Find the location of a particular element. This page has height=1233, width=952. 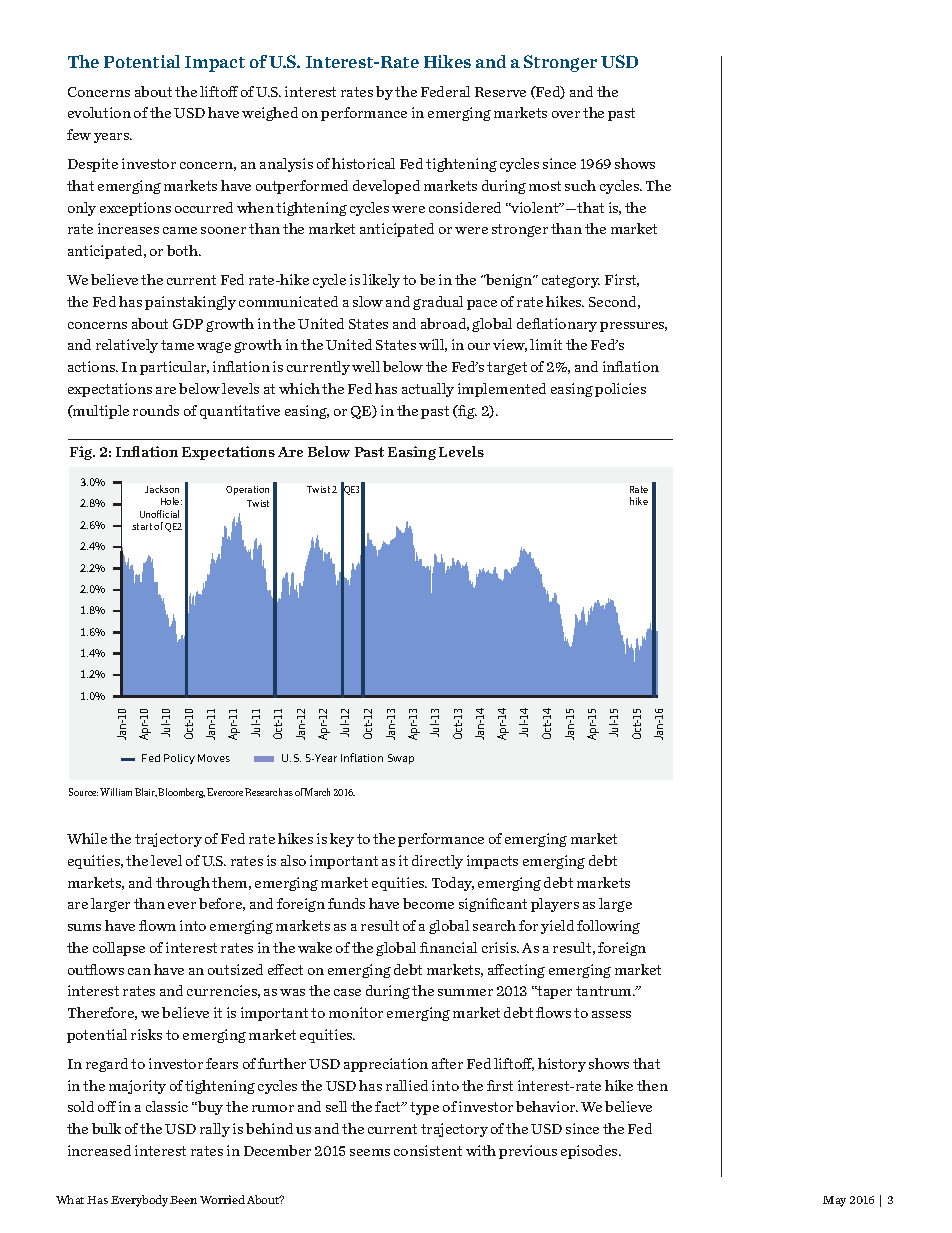

Jackson is located at coordinates (162, 489).
